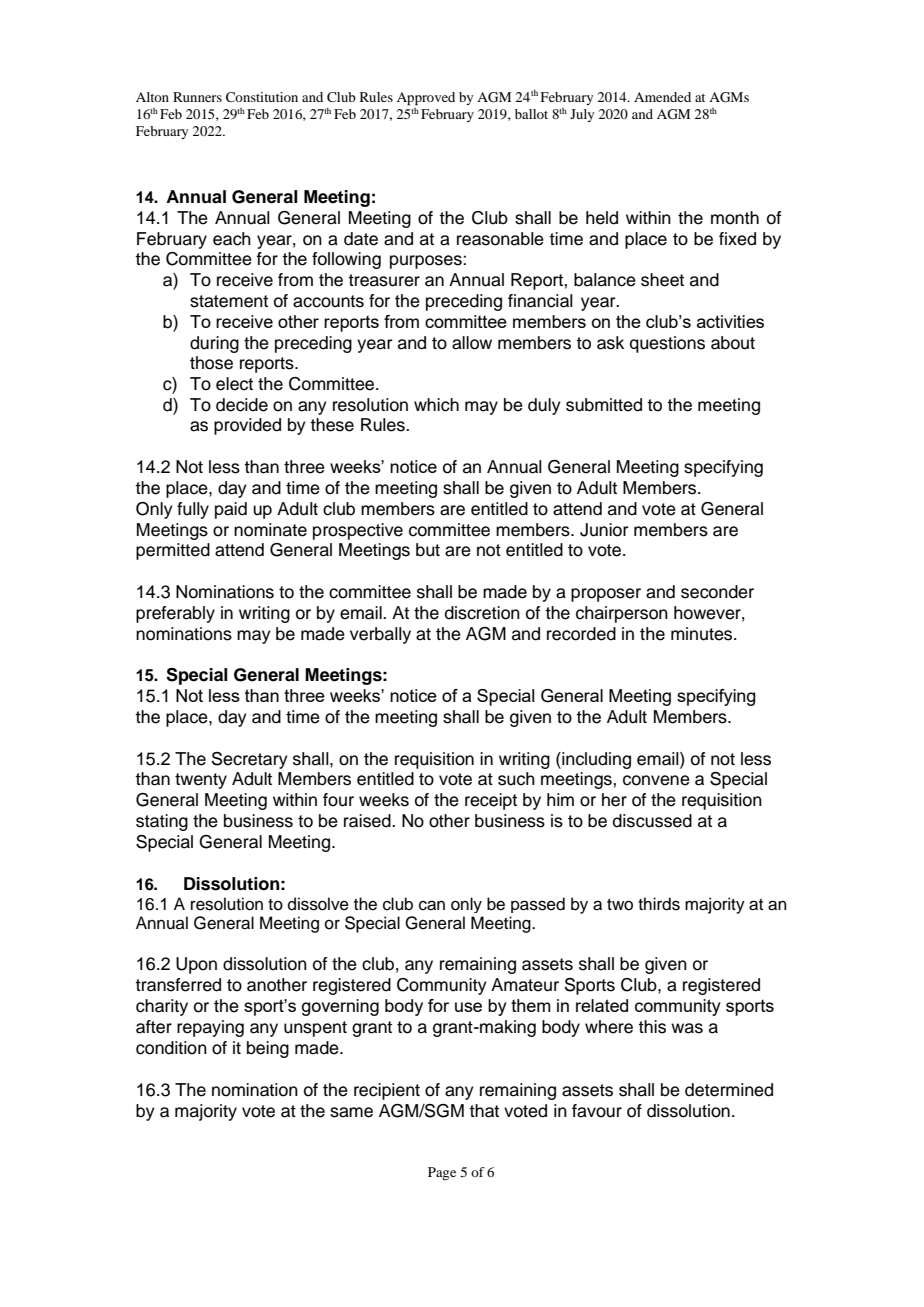  I want to click on minutes, so click(703, 634).
